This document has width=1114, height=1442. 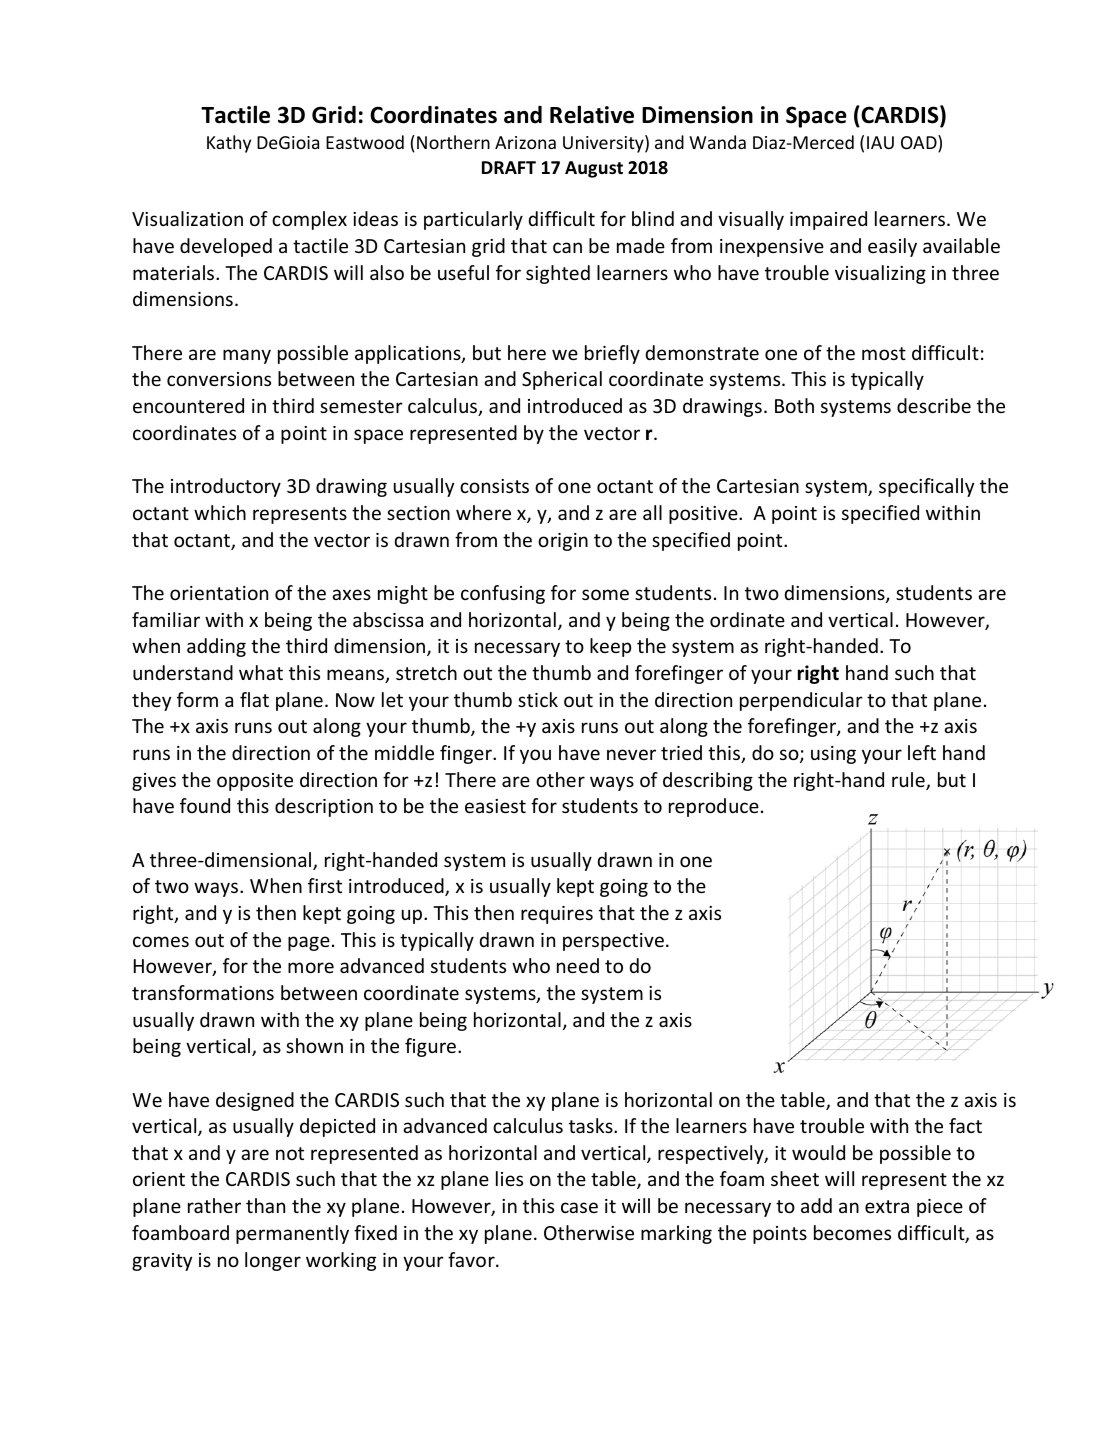 I want to click on case, so click(x=579, y=1207).
